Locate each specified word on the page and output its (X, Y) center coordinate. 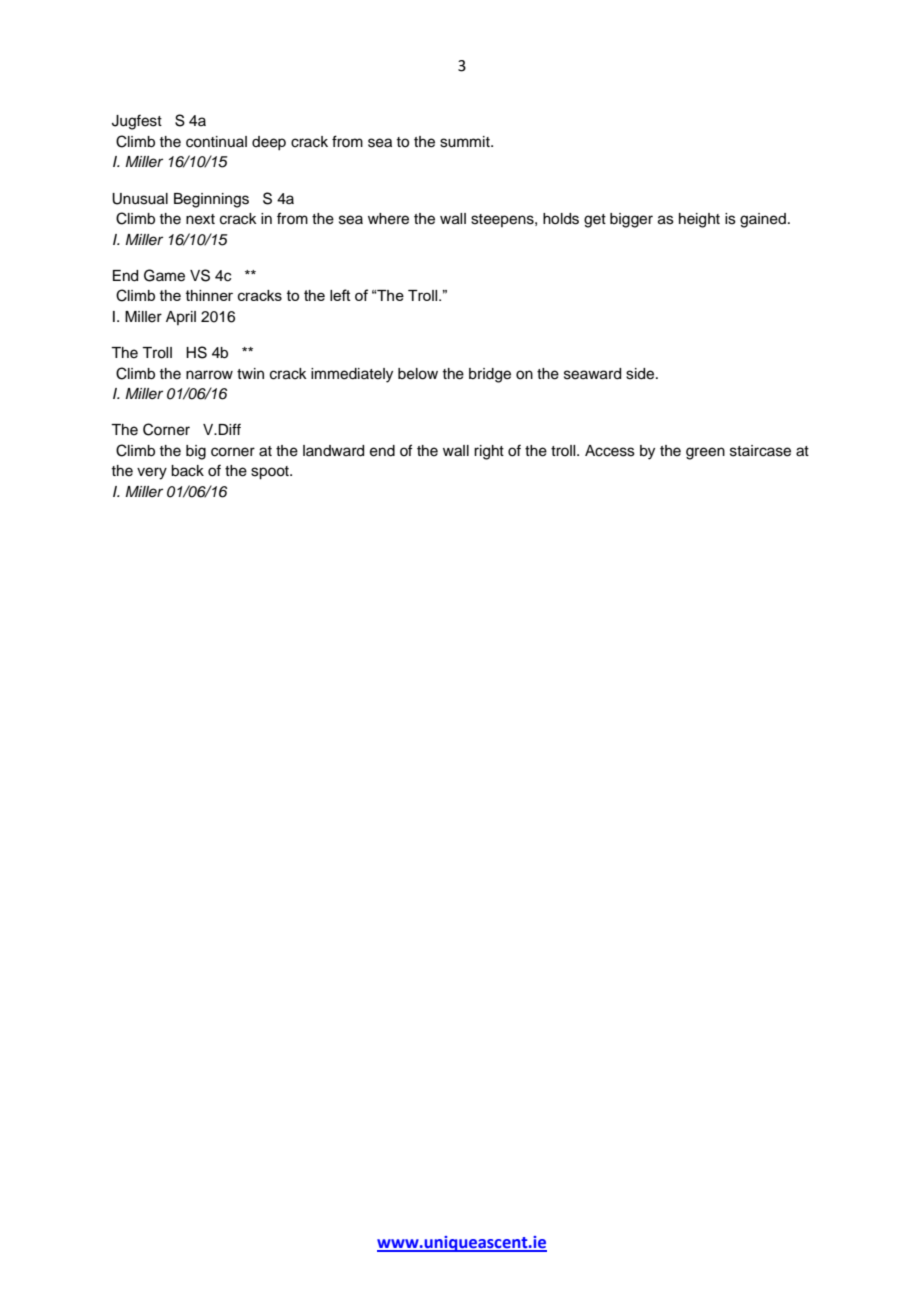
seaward (592, 374)
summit (466, 142)
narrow (209, 375)
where (388, 219)
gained (763, 220)
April (181, 318)
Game (164, 275)
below (418, 374)
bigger (631, 220)
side (641, 374)
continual (216, 142)
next (200, 219)
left (340, 295)
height (699, 220)
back (187, 471)
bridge (490, 375)
